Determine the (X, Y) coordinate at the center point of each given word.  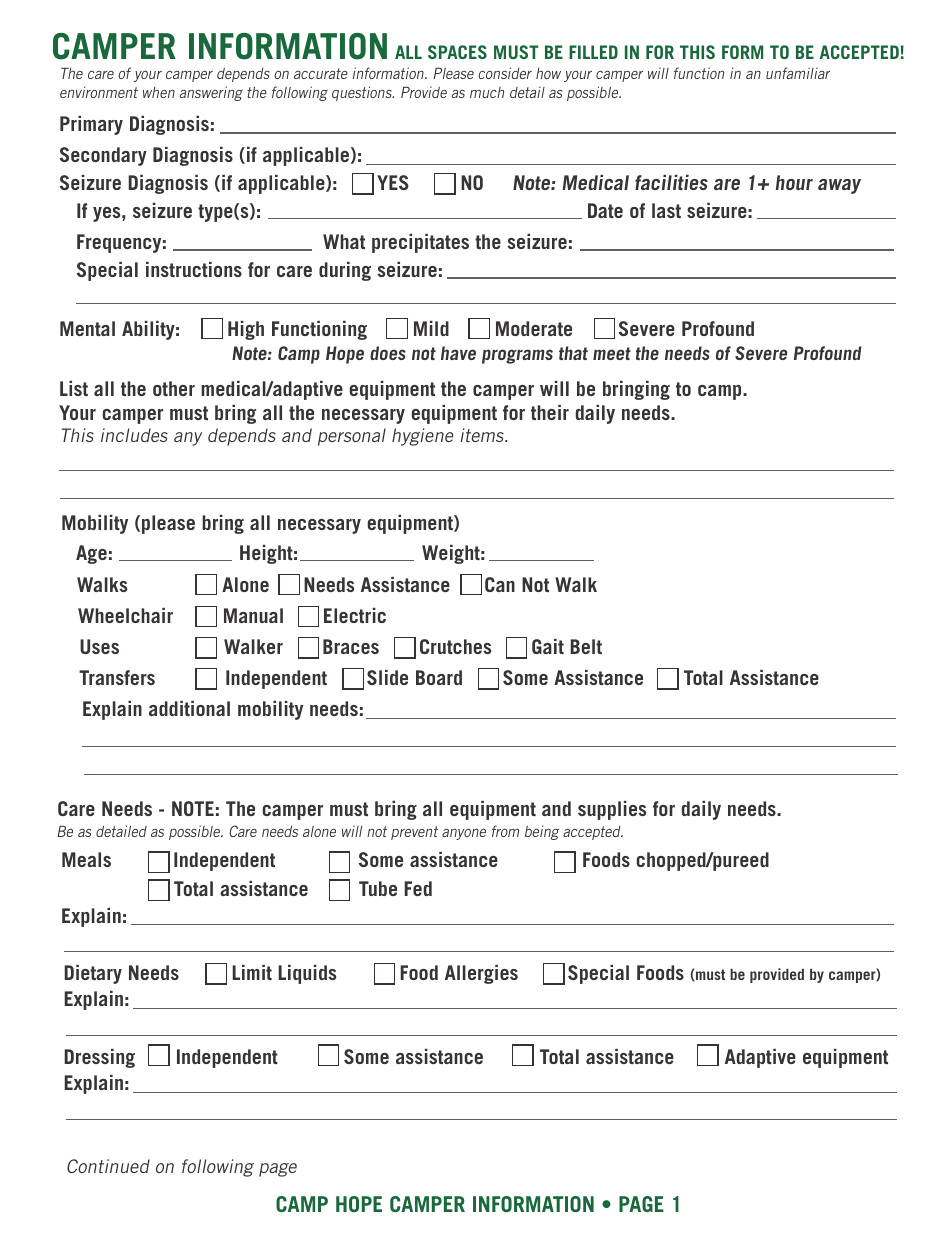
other (174, 388)
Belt (586, 646)
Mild (431, 328)
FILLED (593, 52)
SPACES (457, 52)
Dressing (99, 1058)
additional (189, 708)
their (550, 412)
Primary (91, 125)
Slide (387, 677)
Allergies (481, 974)
